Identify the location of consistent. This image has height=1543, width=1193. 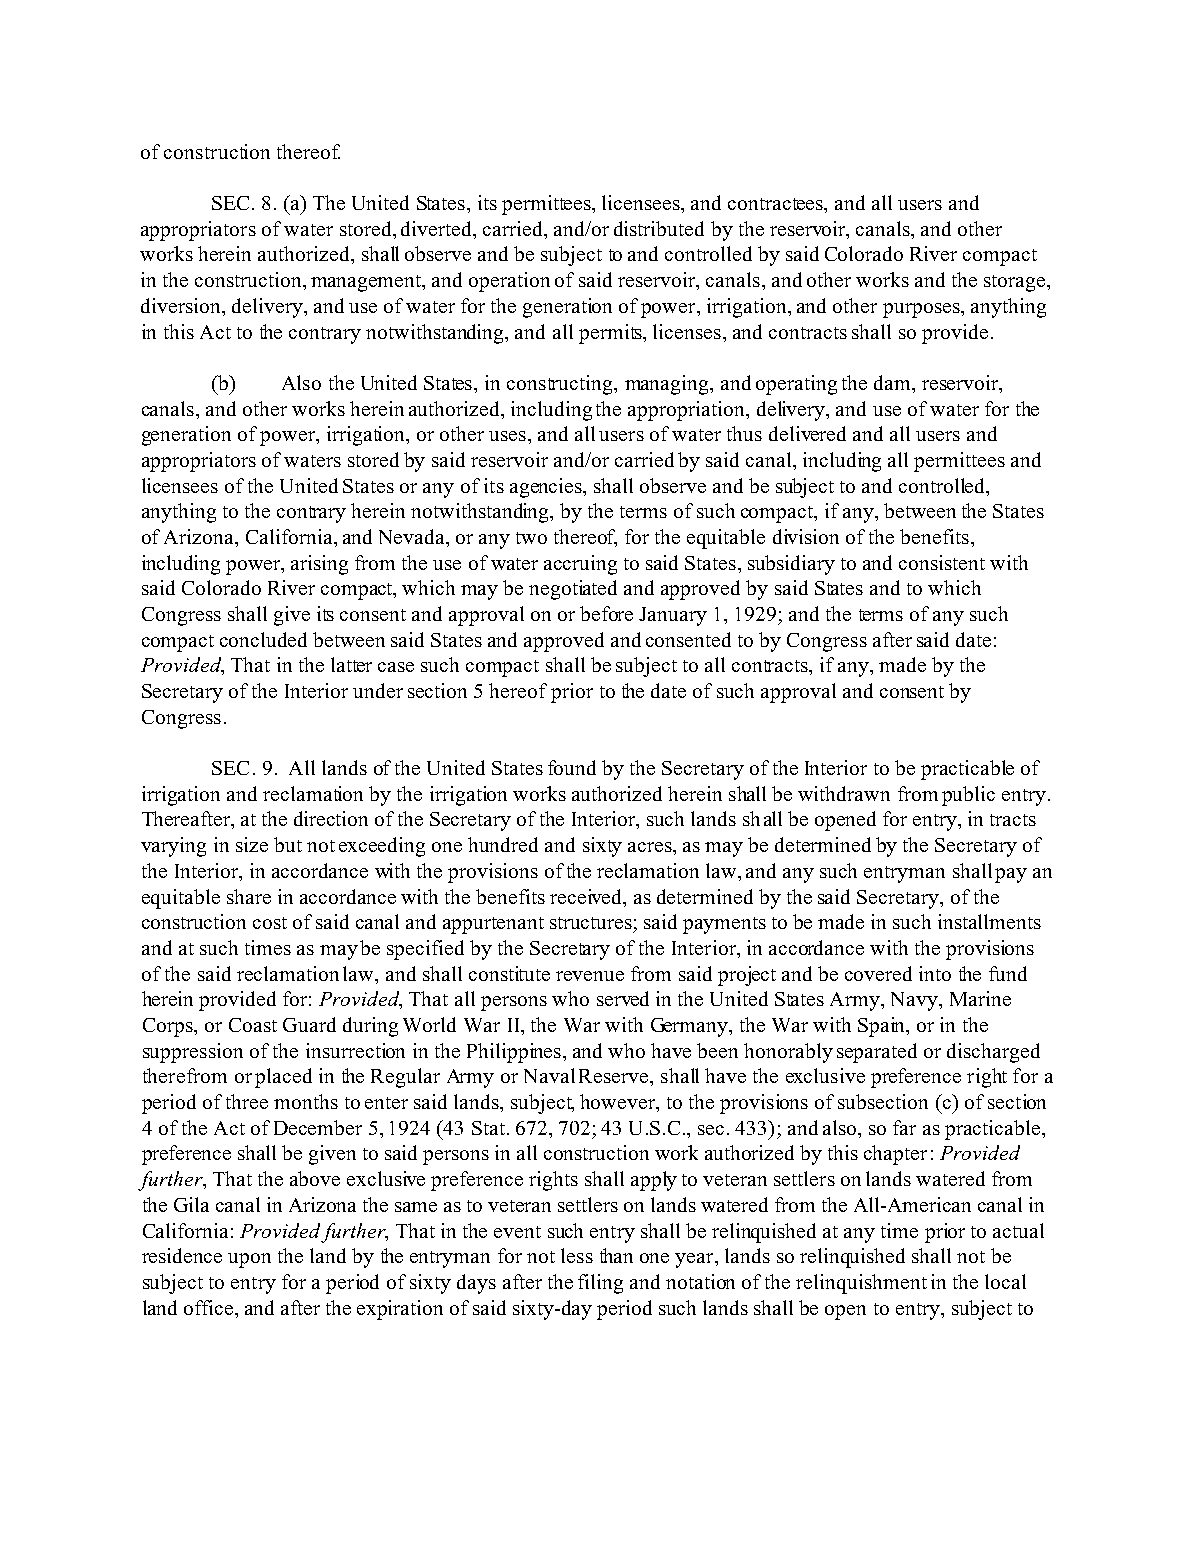
(942, 562).
